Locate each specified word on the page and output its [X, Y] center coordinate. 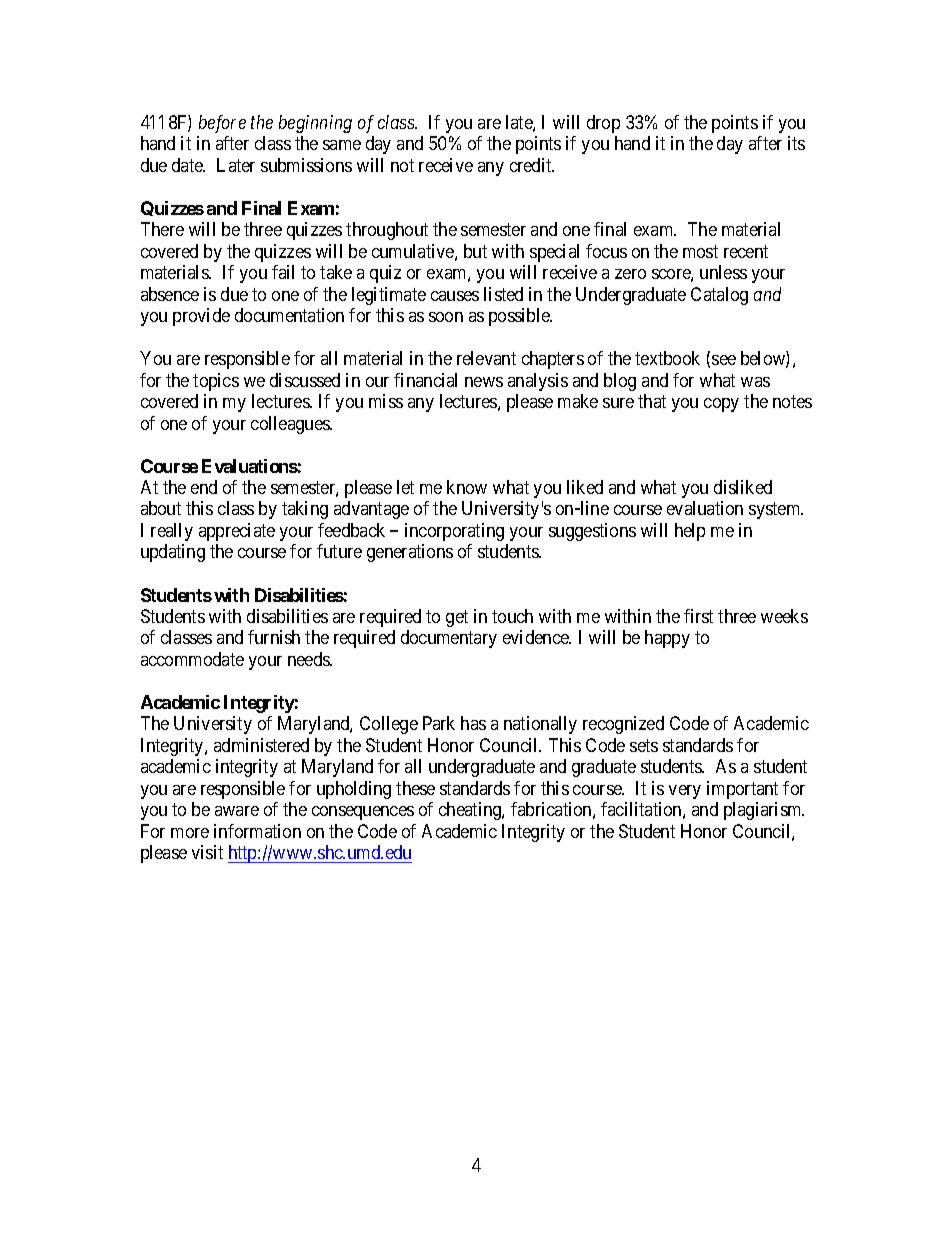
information [257, 831]
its [796, 143]
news [484, 382]
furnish [274, 637]
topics [216, 382]
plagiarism [764, 811]
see [724, 360]
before [222, 124]
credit [532, 165]
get [457, 618]
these [415, 788]
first [698, 616]
